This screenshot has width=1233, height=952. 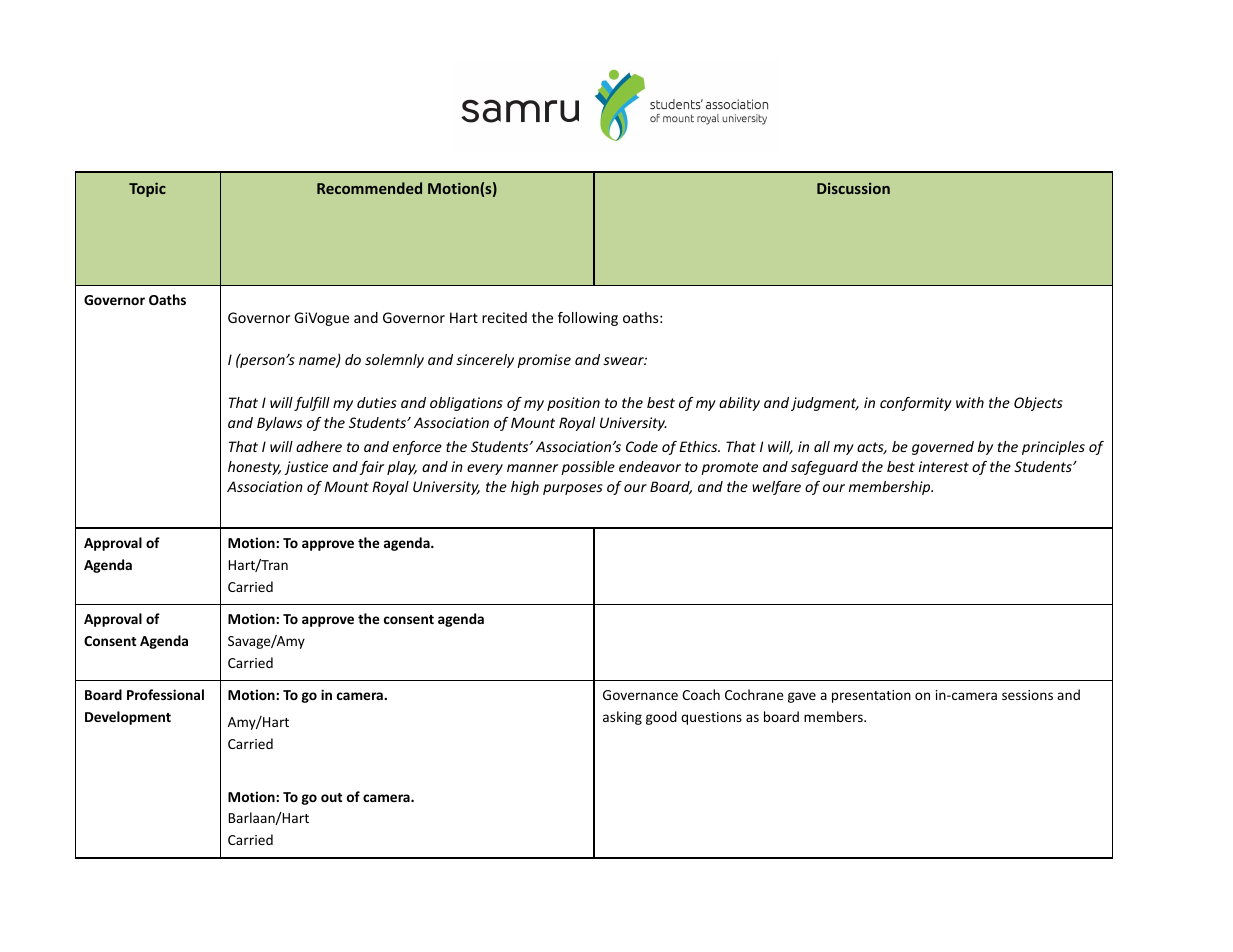 I want to click on honesty, so click(x=254, y=468).
